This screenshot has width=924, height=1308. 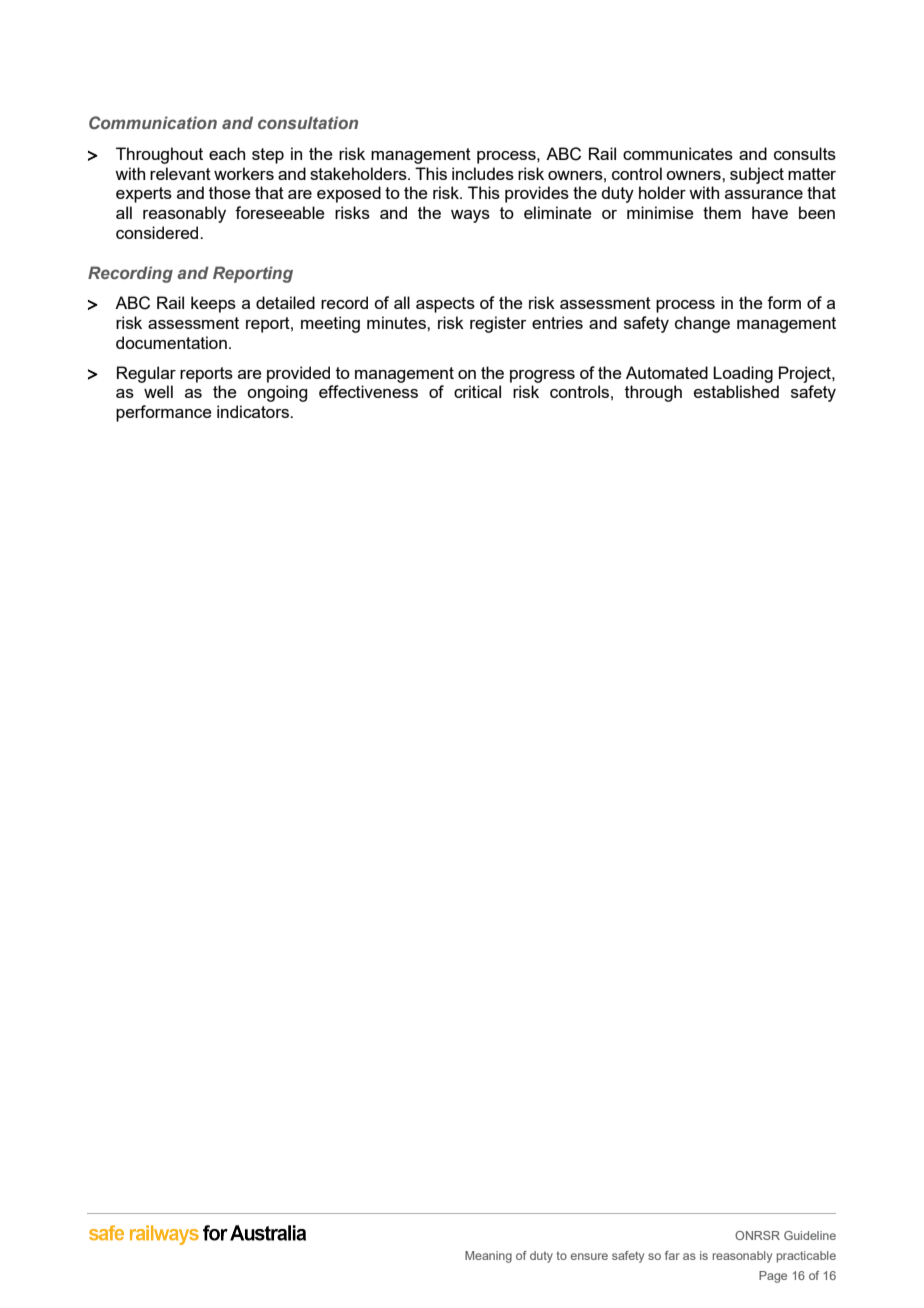 I want to click on subject, so click(x=757, y=175).
